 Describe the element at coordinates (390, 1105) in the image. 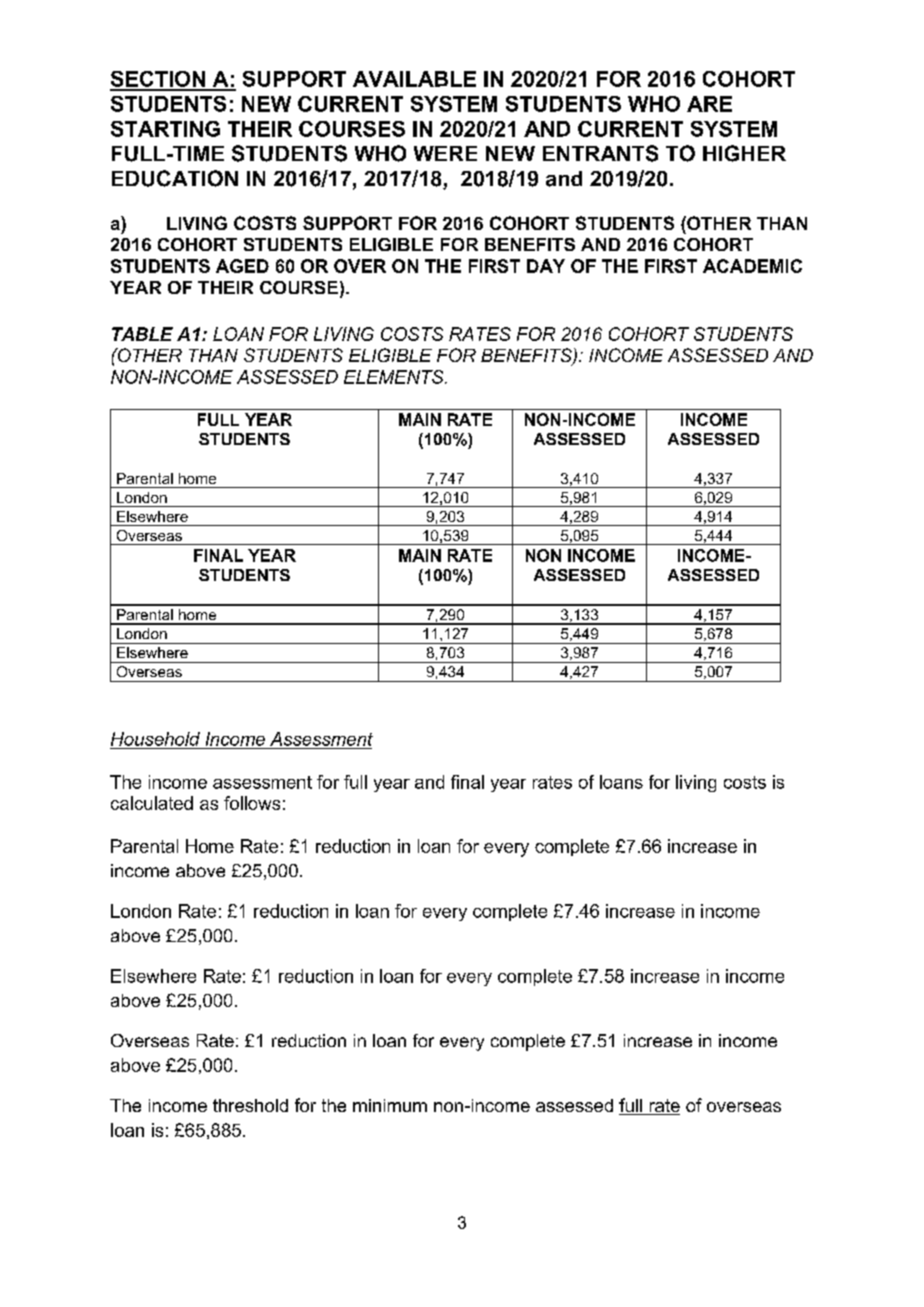

I see `minimum` at that location.
